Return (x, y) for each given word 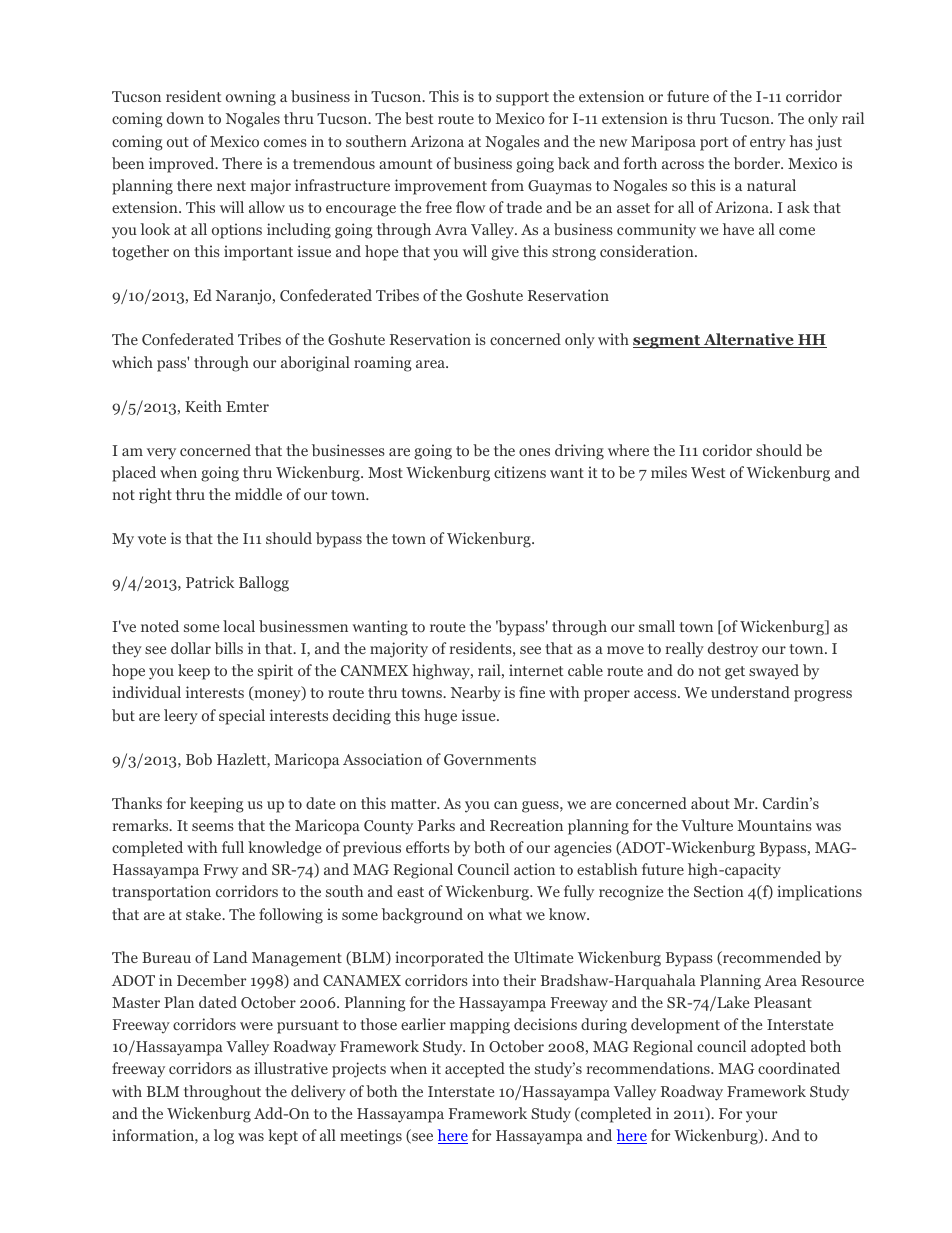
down (185, 118)
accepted (475, 1070)
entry (768, 144)
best (419, 118)
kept (283, 1137)
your (761, 1117)
